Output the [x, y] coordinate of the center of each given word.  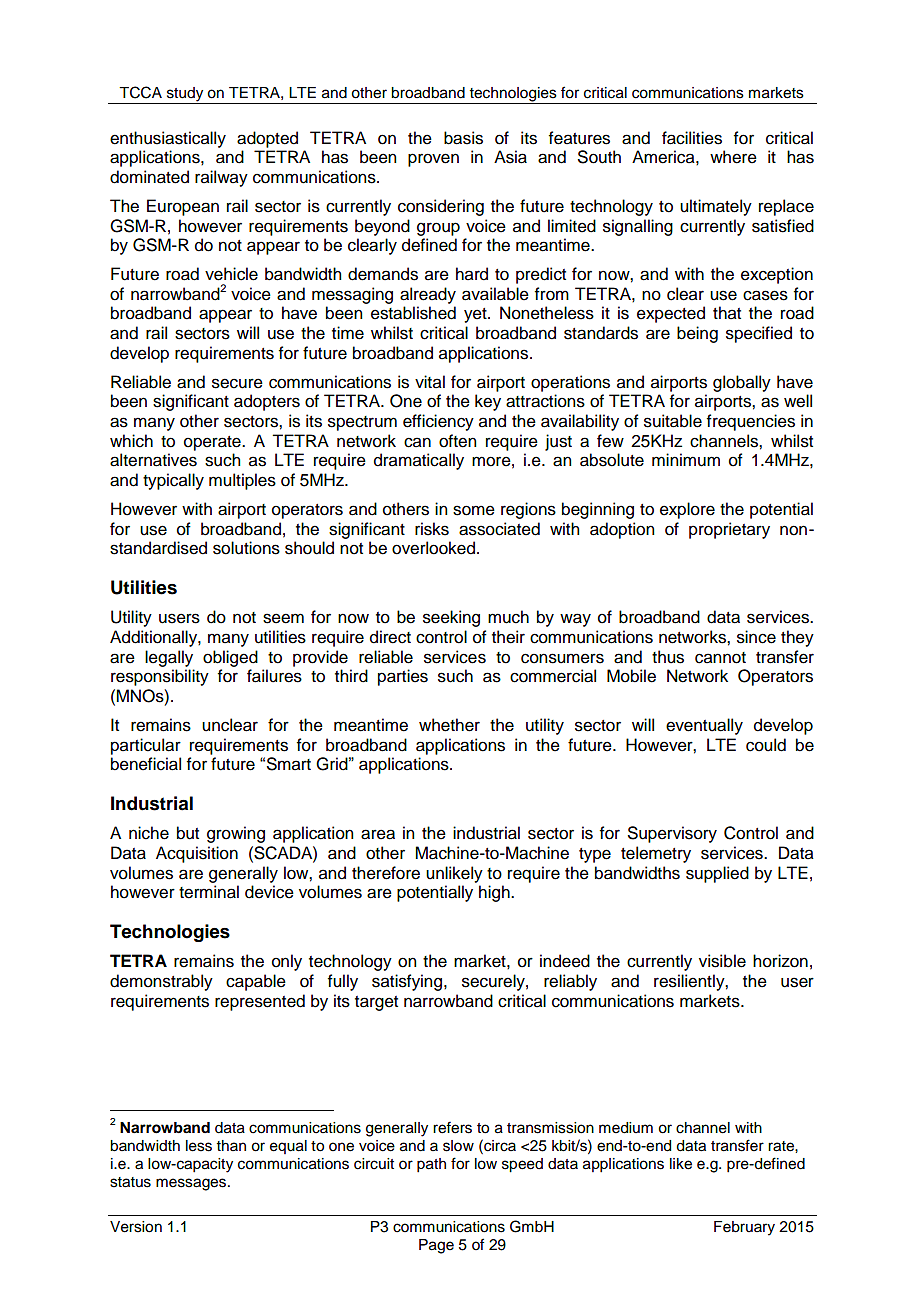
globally [742, 383]
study [185, 95]
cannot [720, 658]
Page [436, 1246]
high [495, 893]
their [508, 637]
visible [722, 961]
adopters [267, 402]
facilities [692, 138]
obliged [230, 658]
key [488, 402]
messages [191, 1184]
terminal [209, 892]
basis [463, 138]
